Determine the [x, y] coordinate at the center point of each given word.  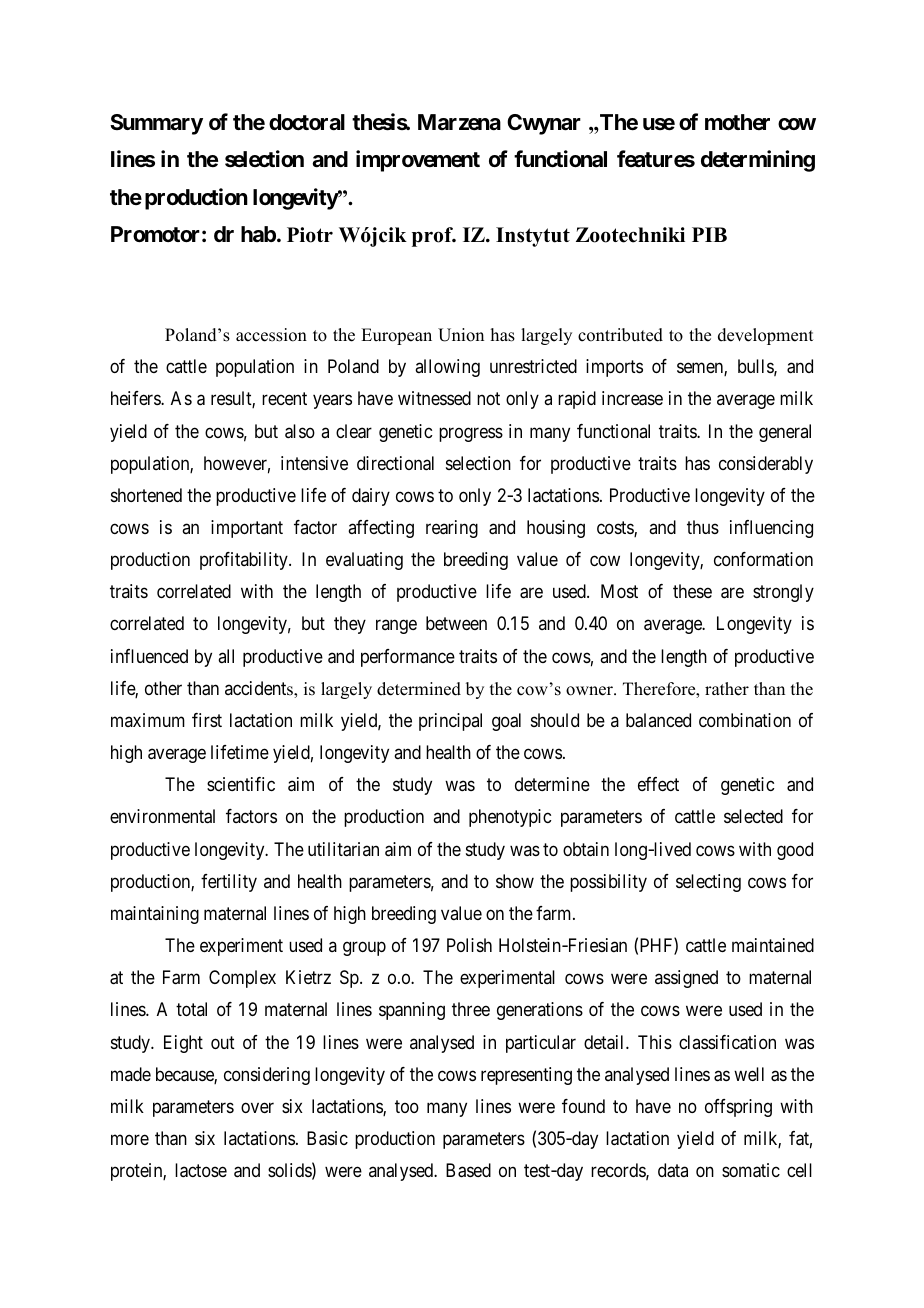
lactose [201, 1170]
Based [468, 1170]
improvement [418, 161]
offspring [738, 1108]
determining [758, 161]
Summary [156, 124]
